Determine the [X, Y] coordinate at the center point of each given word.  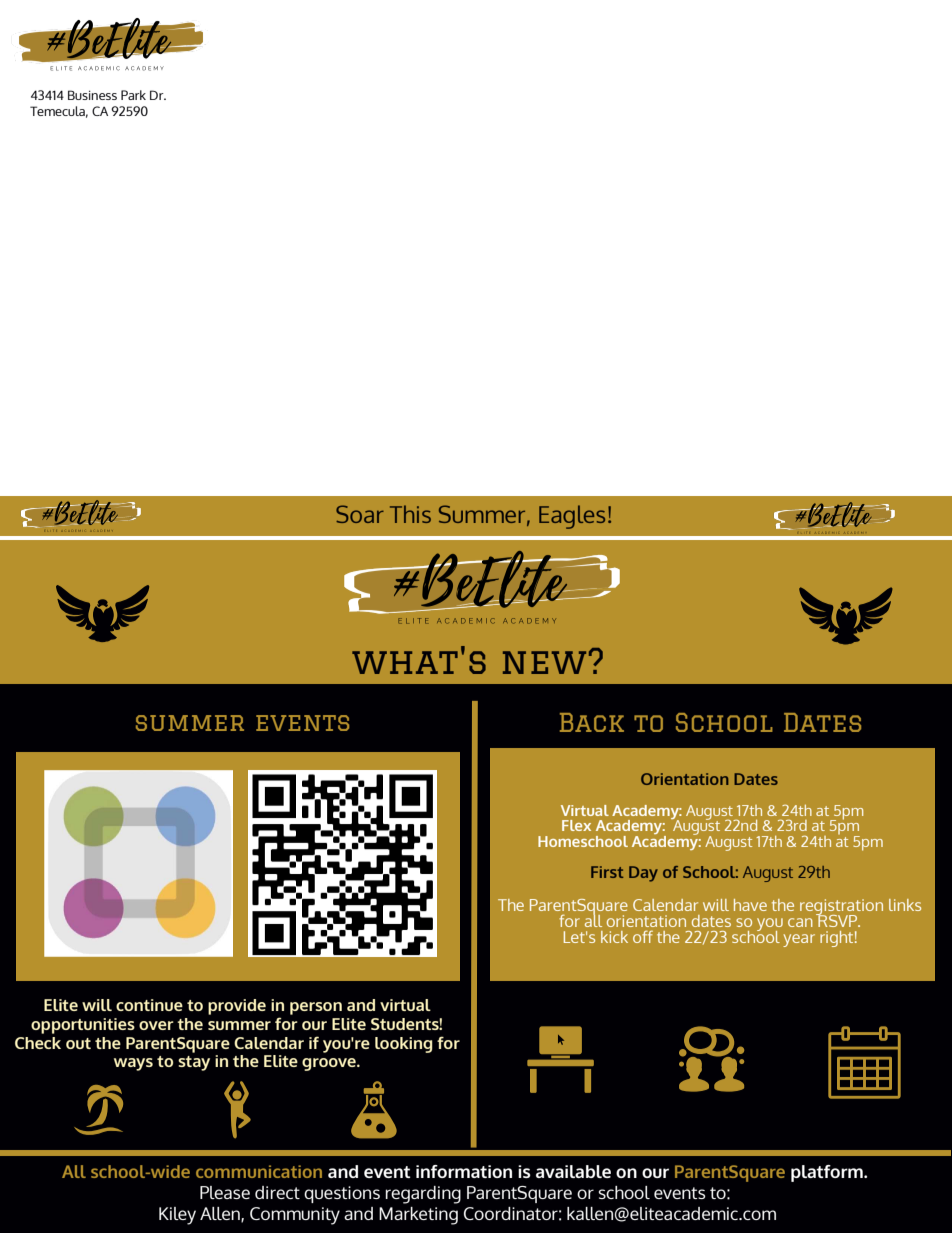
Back [592, 722]
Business [92, 95]
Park [133, 95]
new [544, 662]
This [410, 514]
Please [225, 1192]
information [464, 1171]
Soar [360, 514]
